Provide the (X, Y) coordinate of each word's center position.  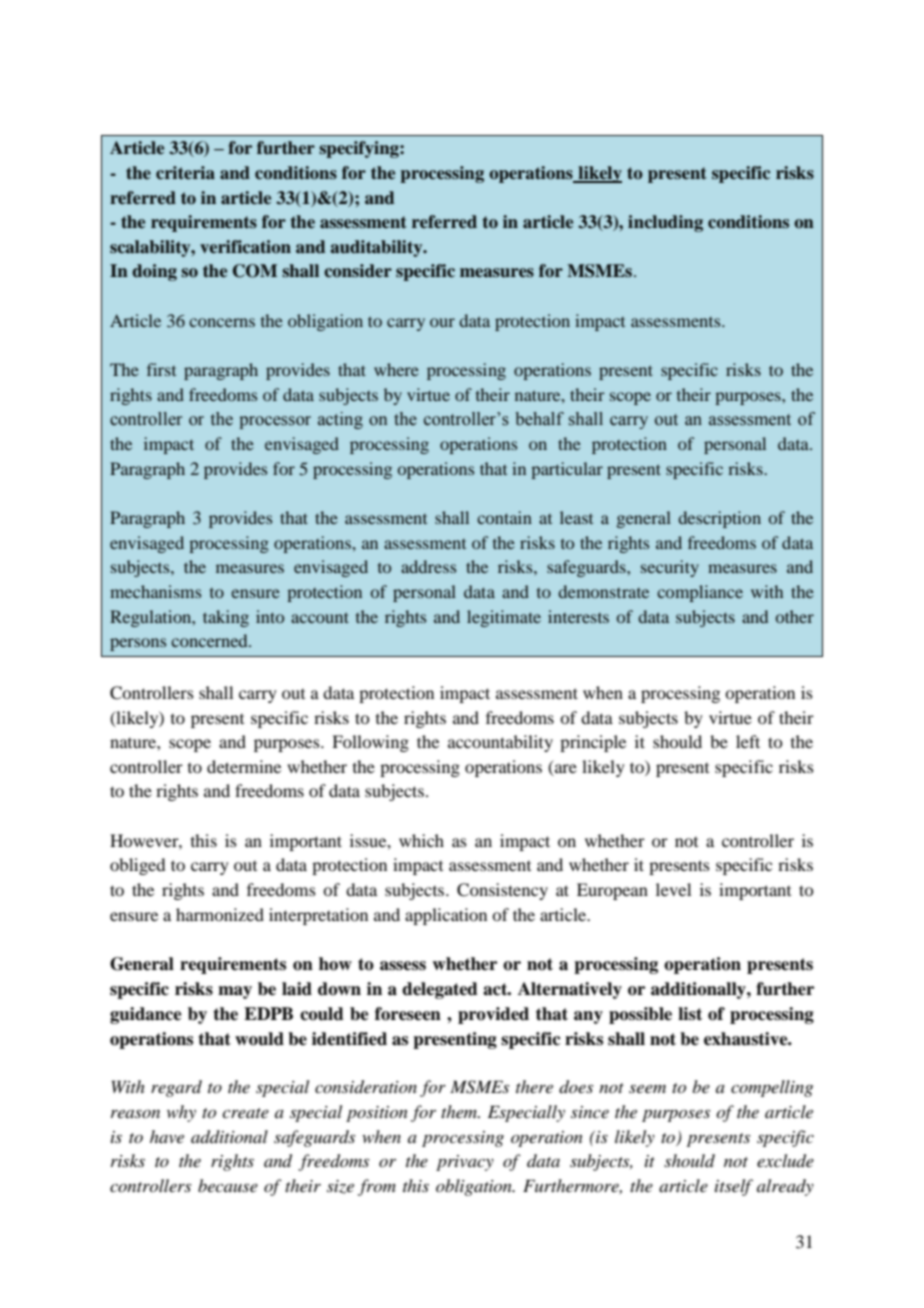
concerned (210, 640)
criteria (185, 173)
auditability (377, 248)
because (228, 1185)
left (748, 741)
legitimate (504, 618)
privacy (465, 1163)
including (665, 223)
